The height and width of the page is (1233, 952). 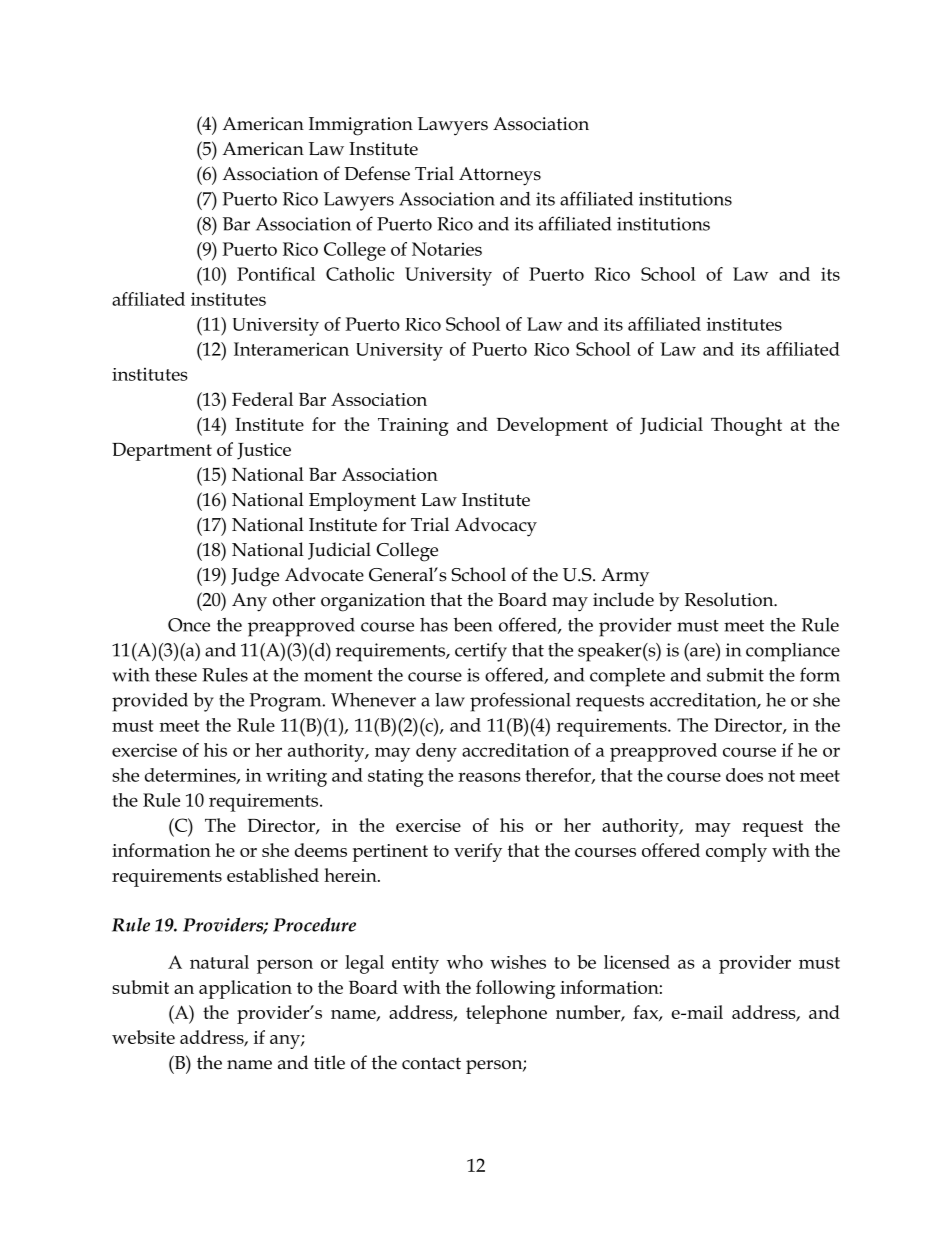 I want to click on Attorneys, so click(x=500, y=176).
